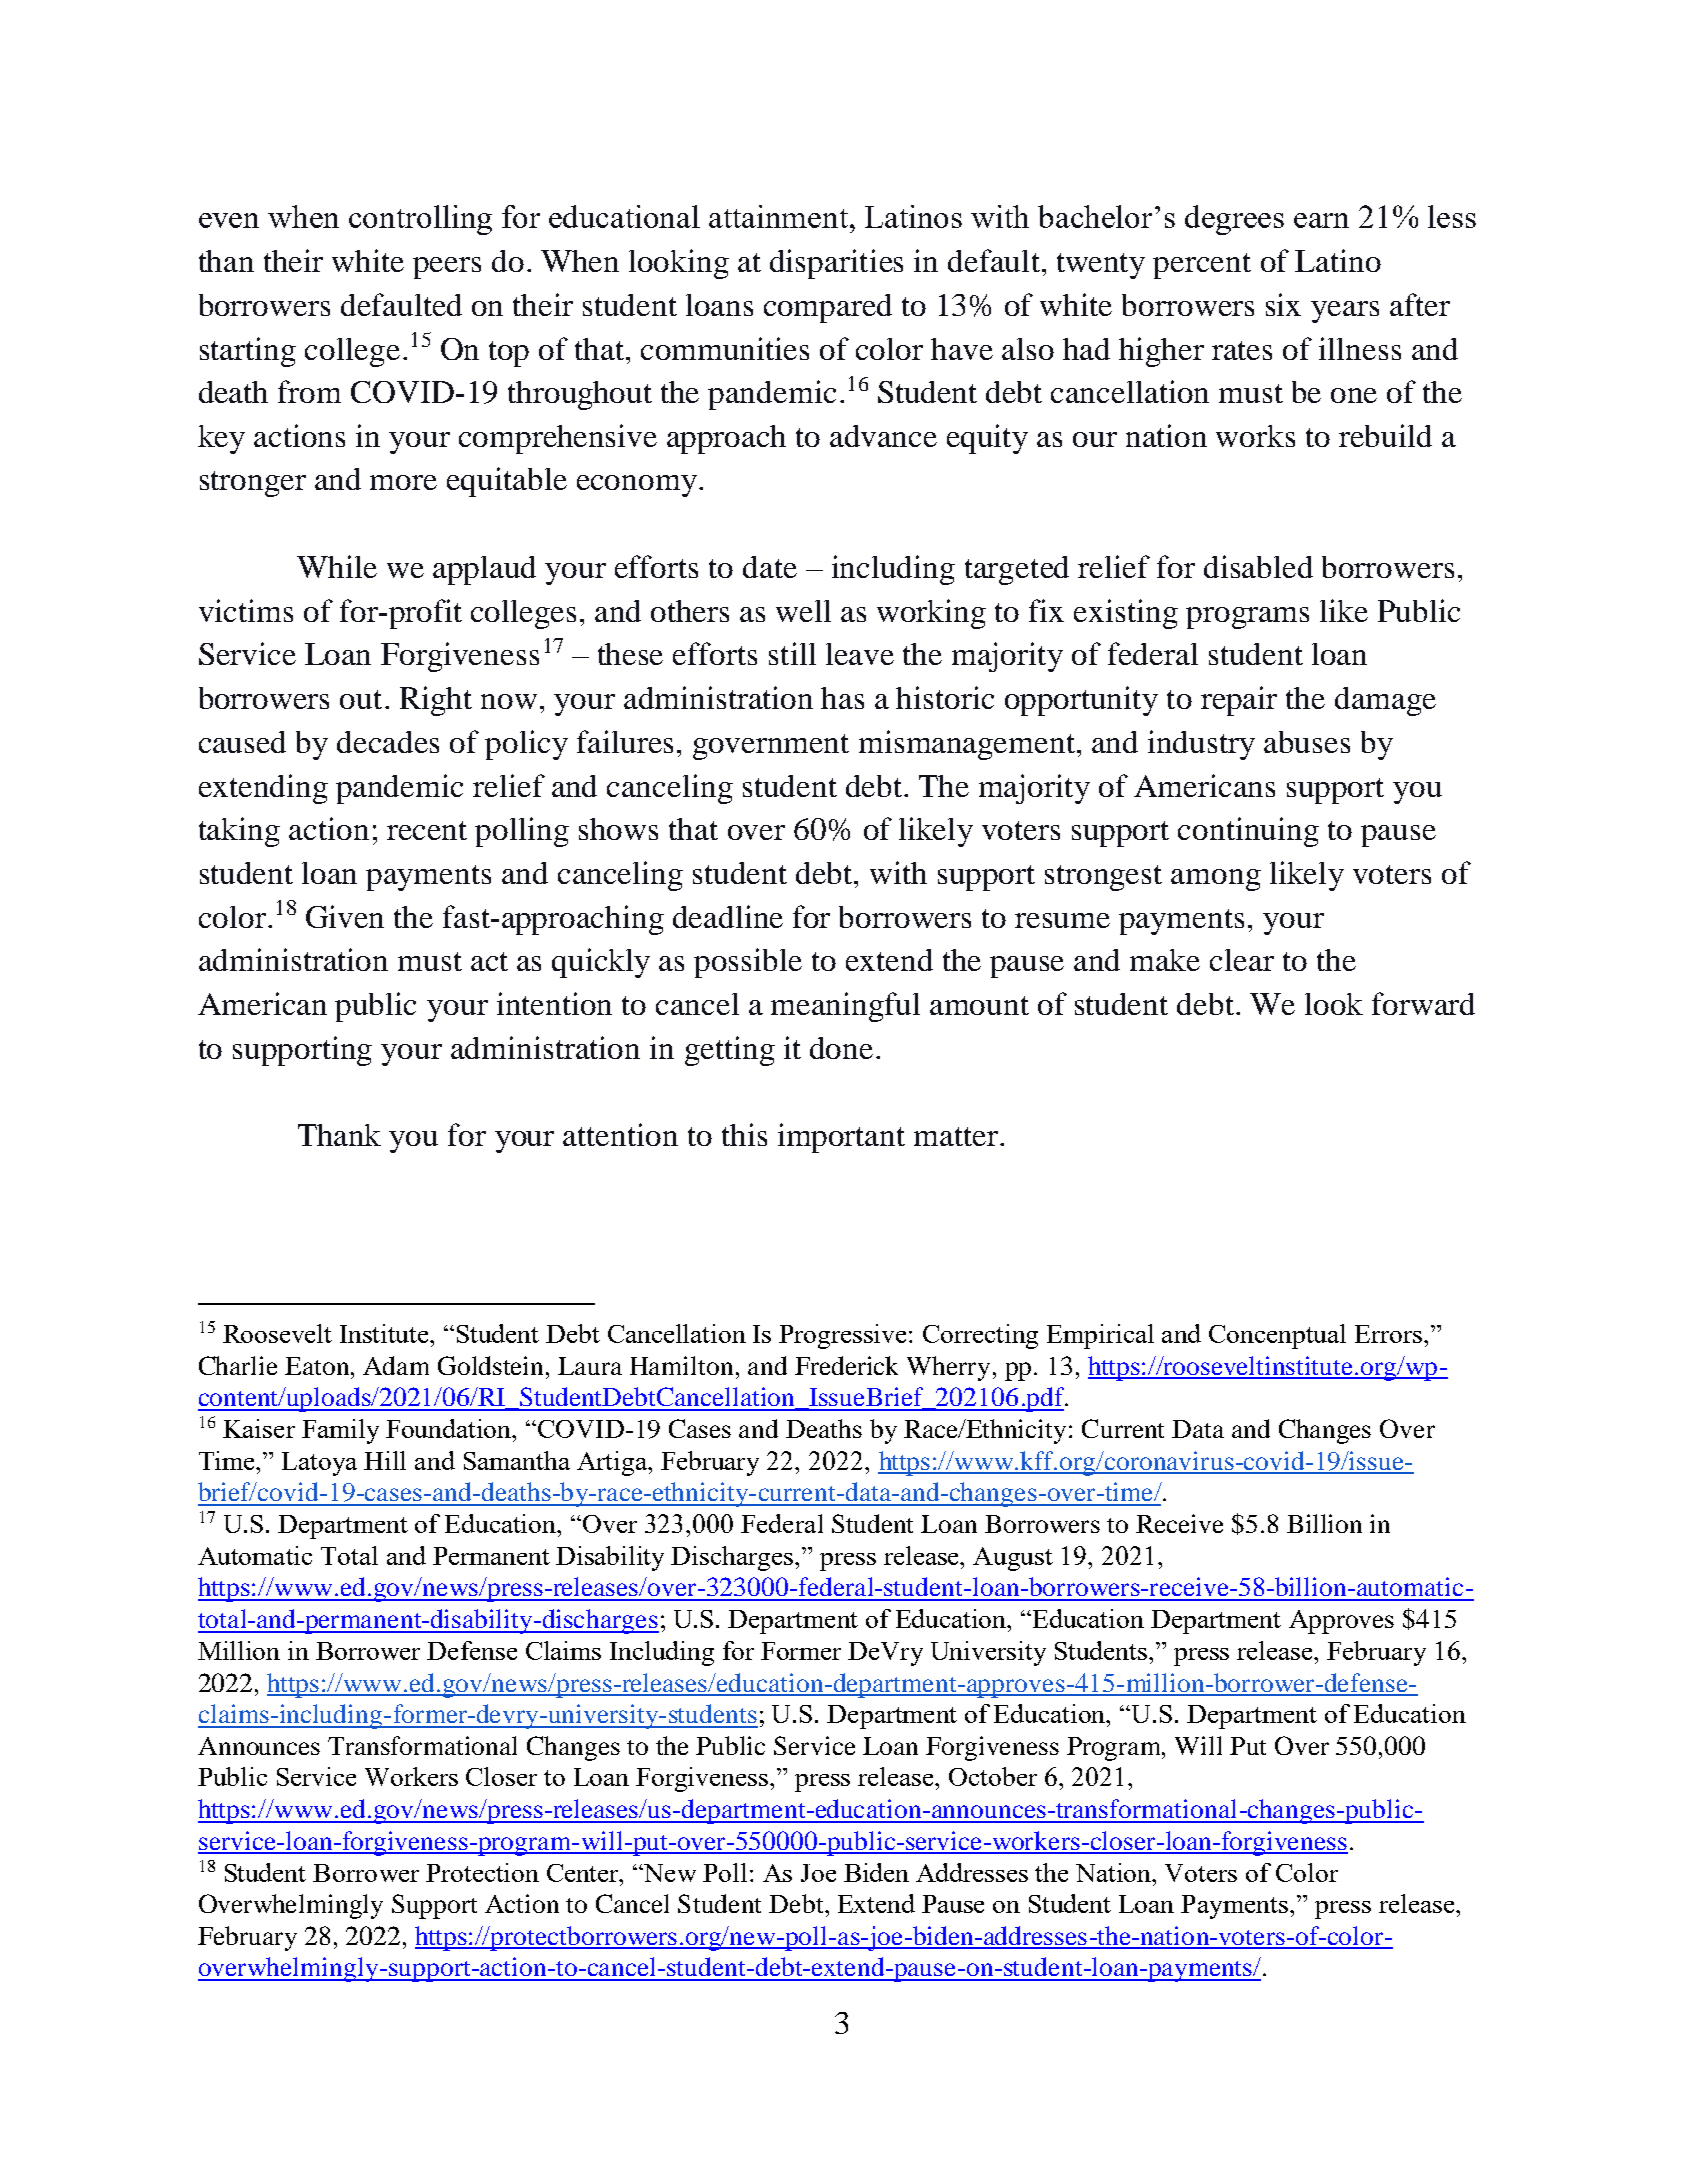 The image size is (1685, 2181). Describe the element at coordinates (836, 264) in the page. I see `disparities` at that location.
